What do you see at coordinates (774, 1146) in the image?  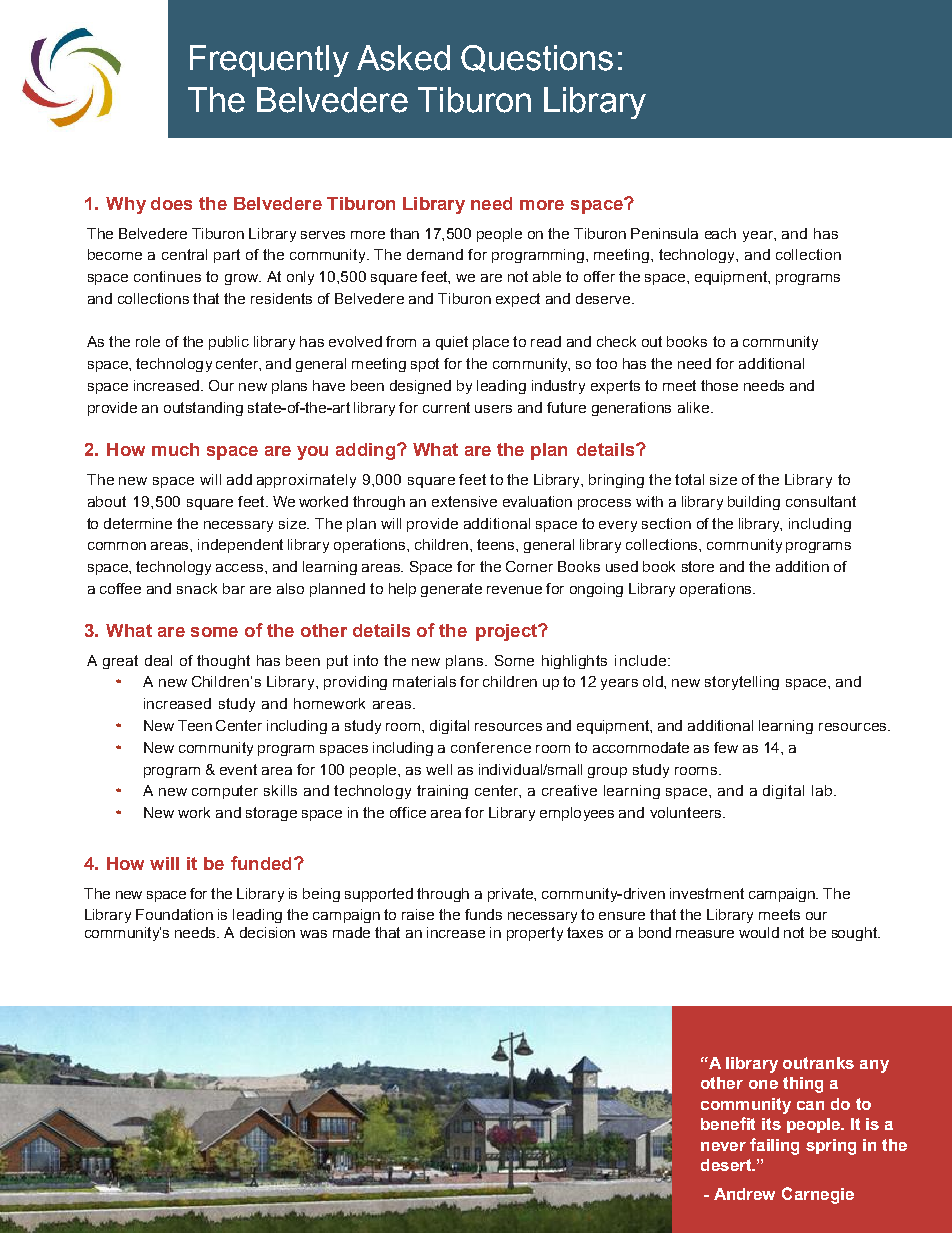 I see `failing` at bounding box center [774, 1146].
